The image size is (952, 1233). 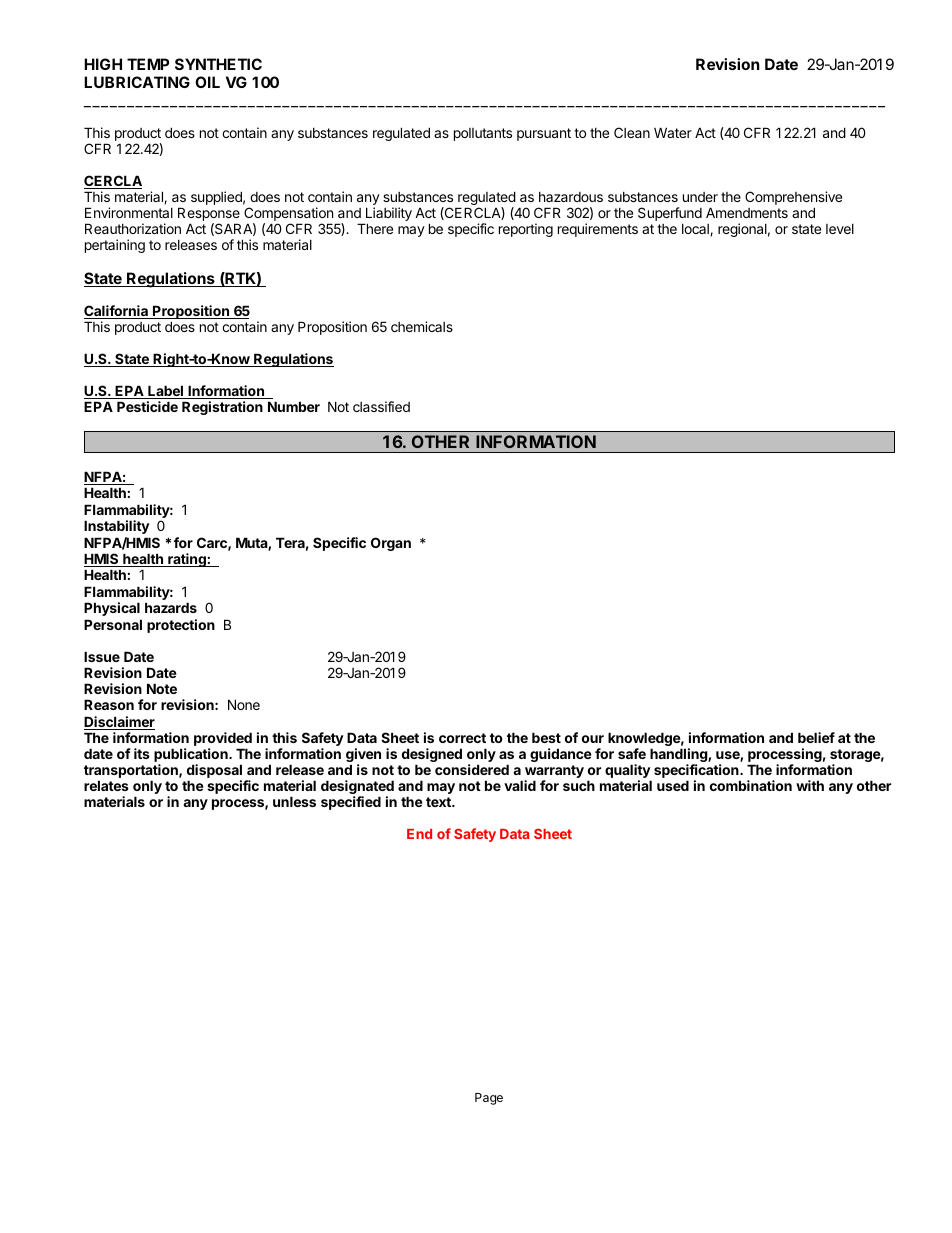 What do you see at coordinates (222, 408) in the image?
I see `Registration` at bounding box center [222, 408].
